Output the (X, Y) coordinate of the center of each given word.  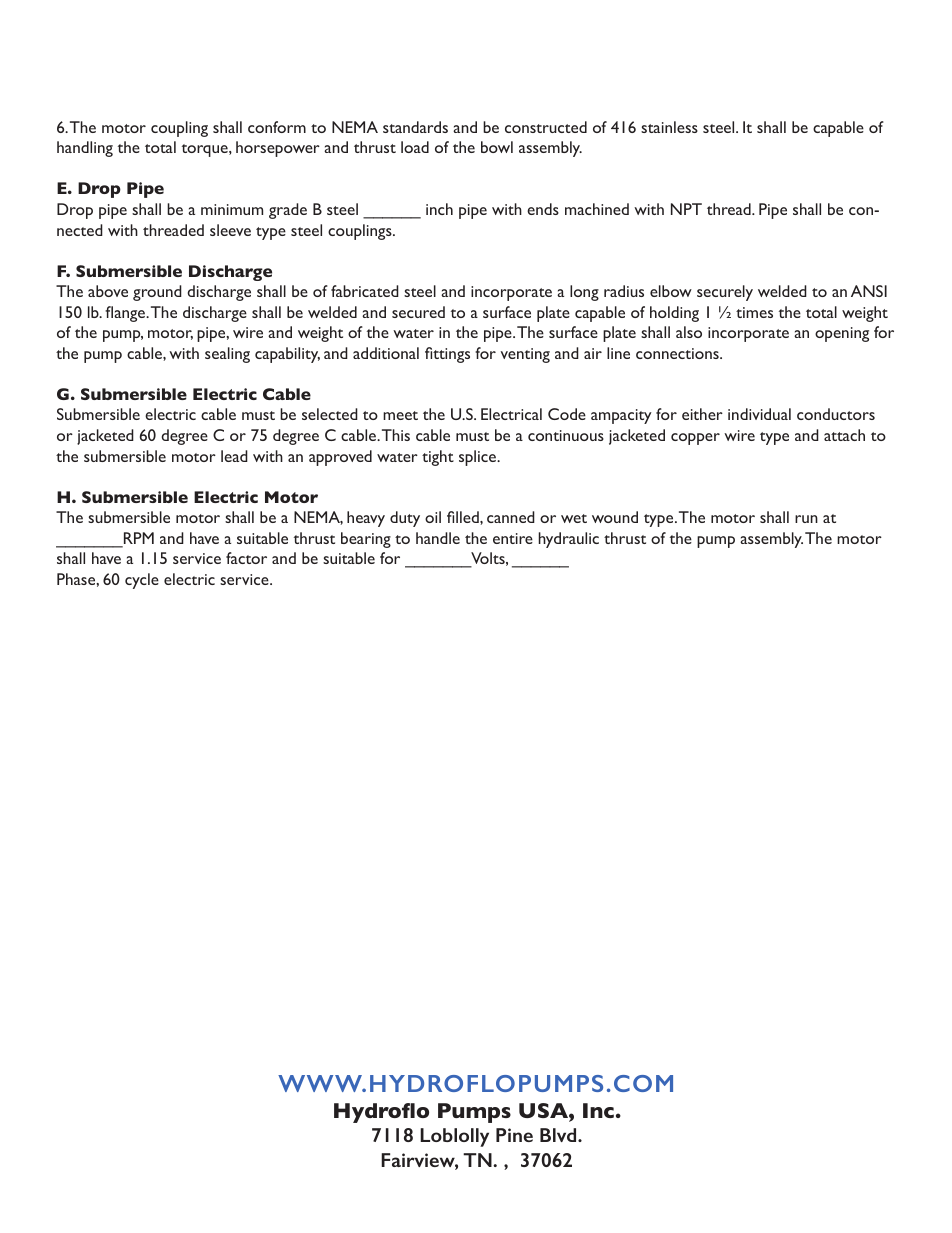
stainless (669, 127)
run (806, 519)
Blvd (559, 1135)
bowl (497, 147)
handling (85, 149)
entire (513, 538)
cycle (142, 581)
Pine (514, 1135)
